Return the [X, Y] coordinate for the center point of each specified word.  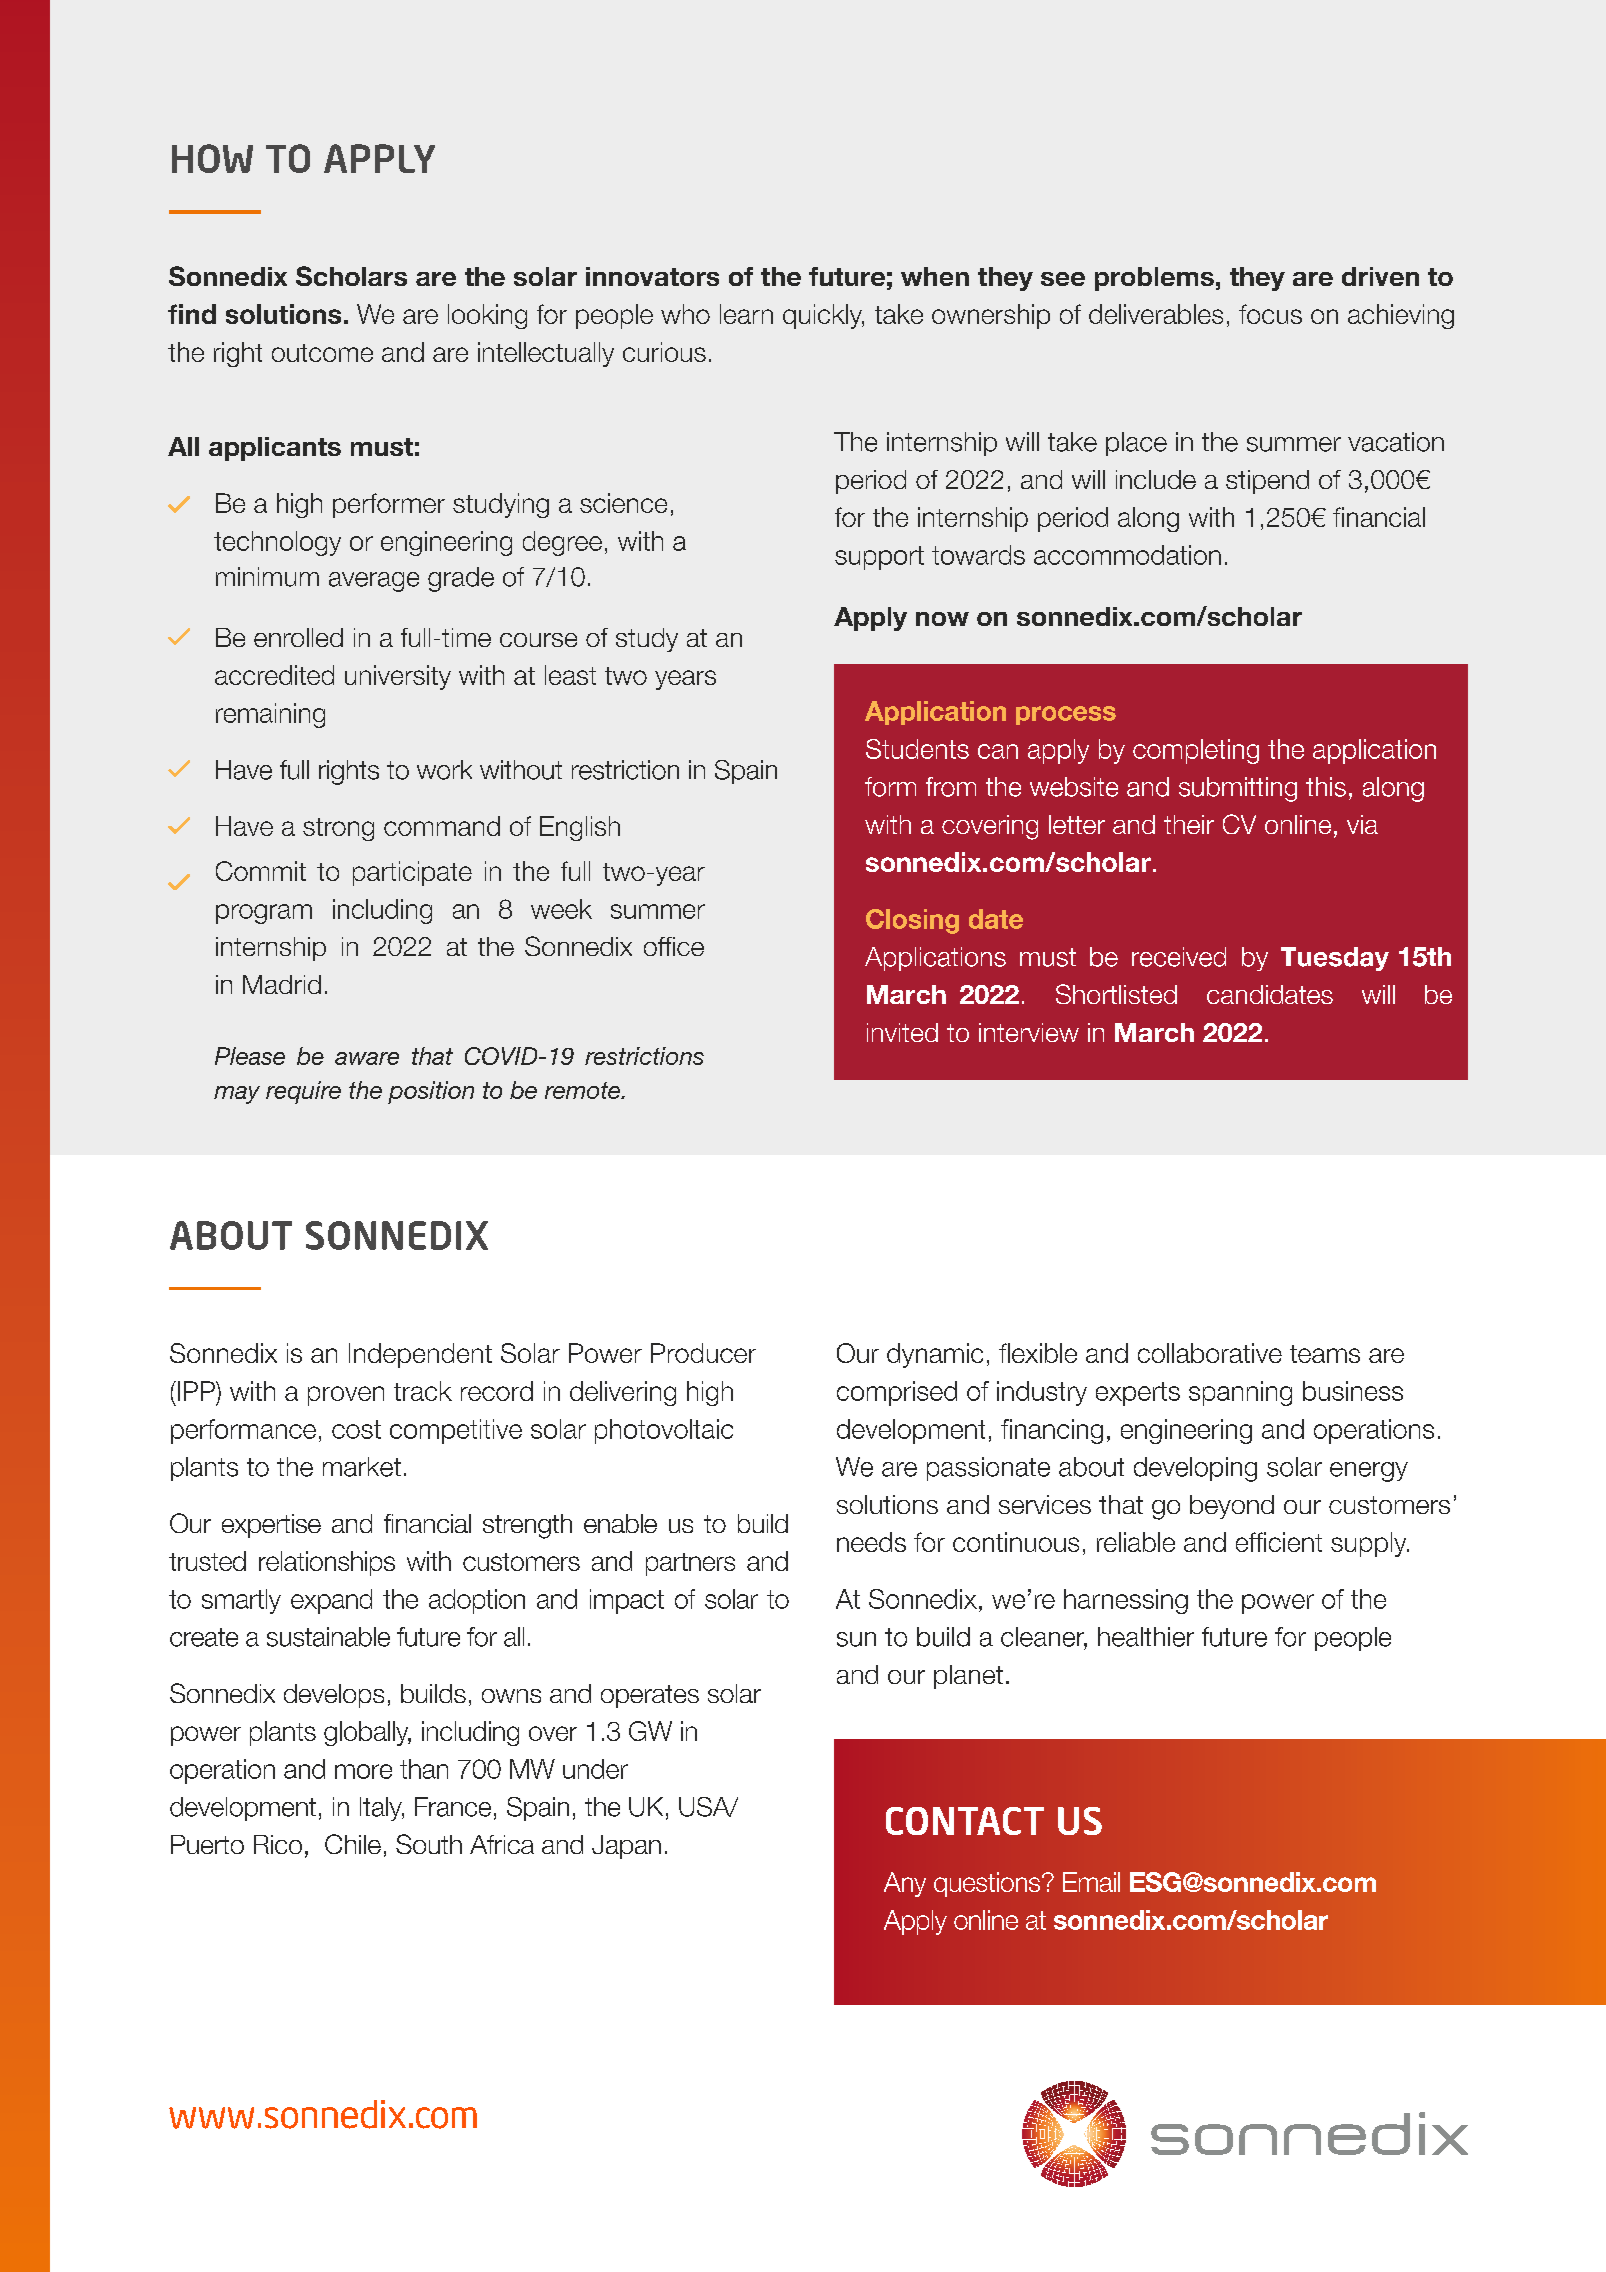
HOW [212, 158]
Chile [353, 1844]
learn [746, 314]
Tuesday [1335, 959]
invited [902, 1032]
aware [367, 1058]
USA [705, 1807]
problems [1154, 279]
